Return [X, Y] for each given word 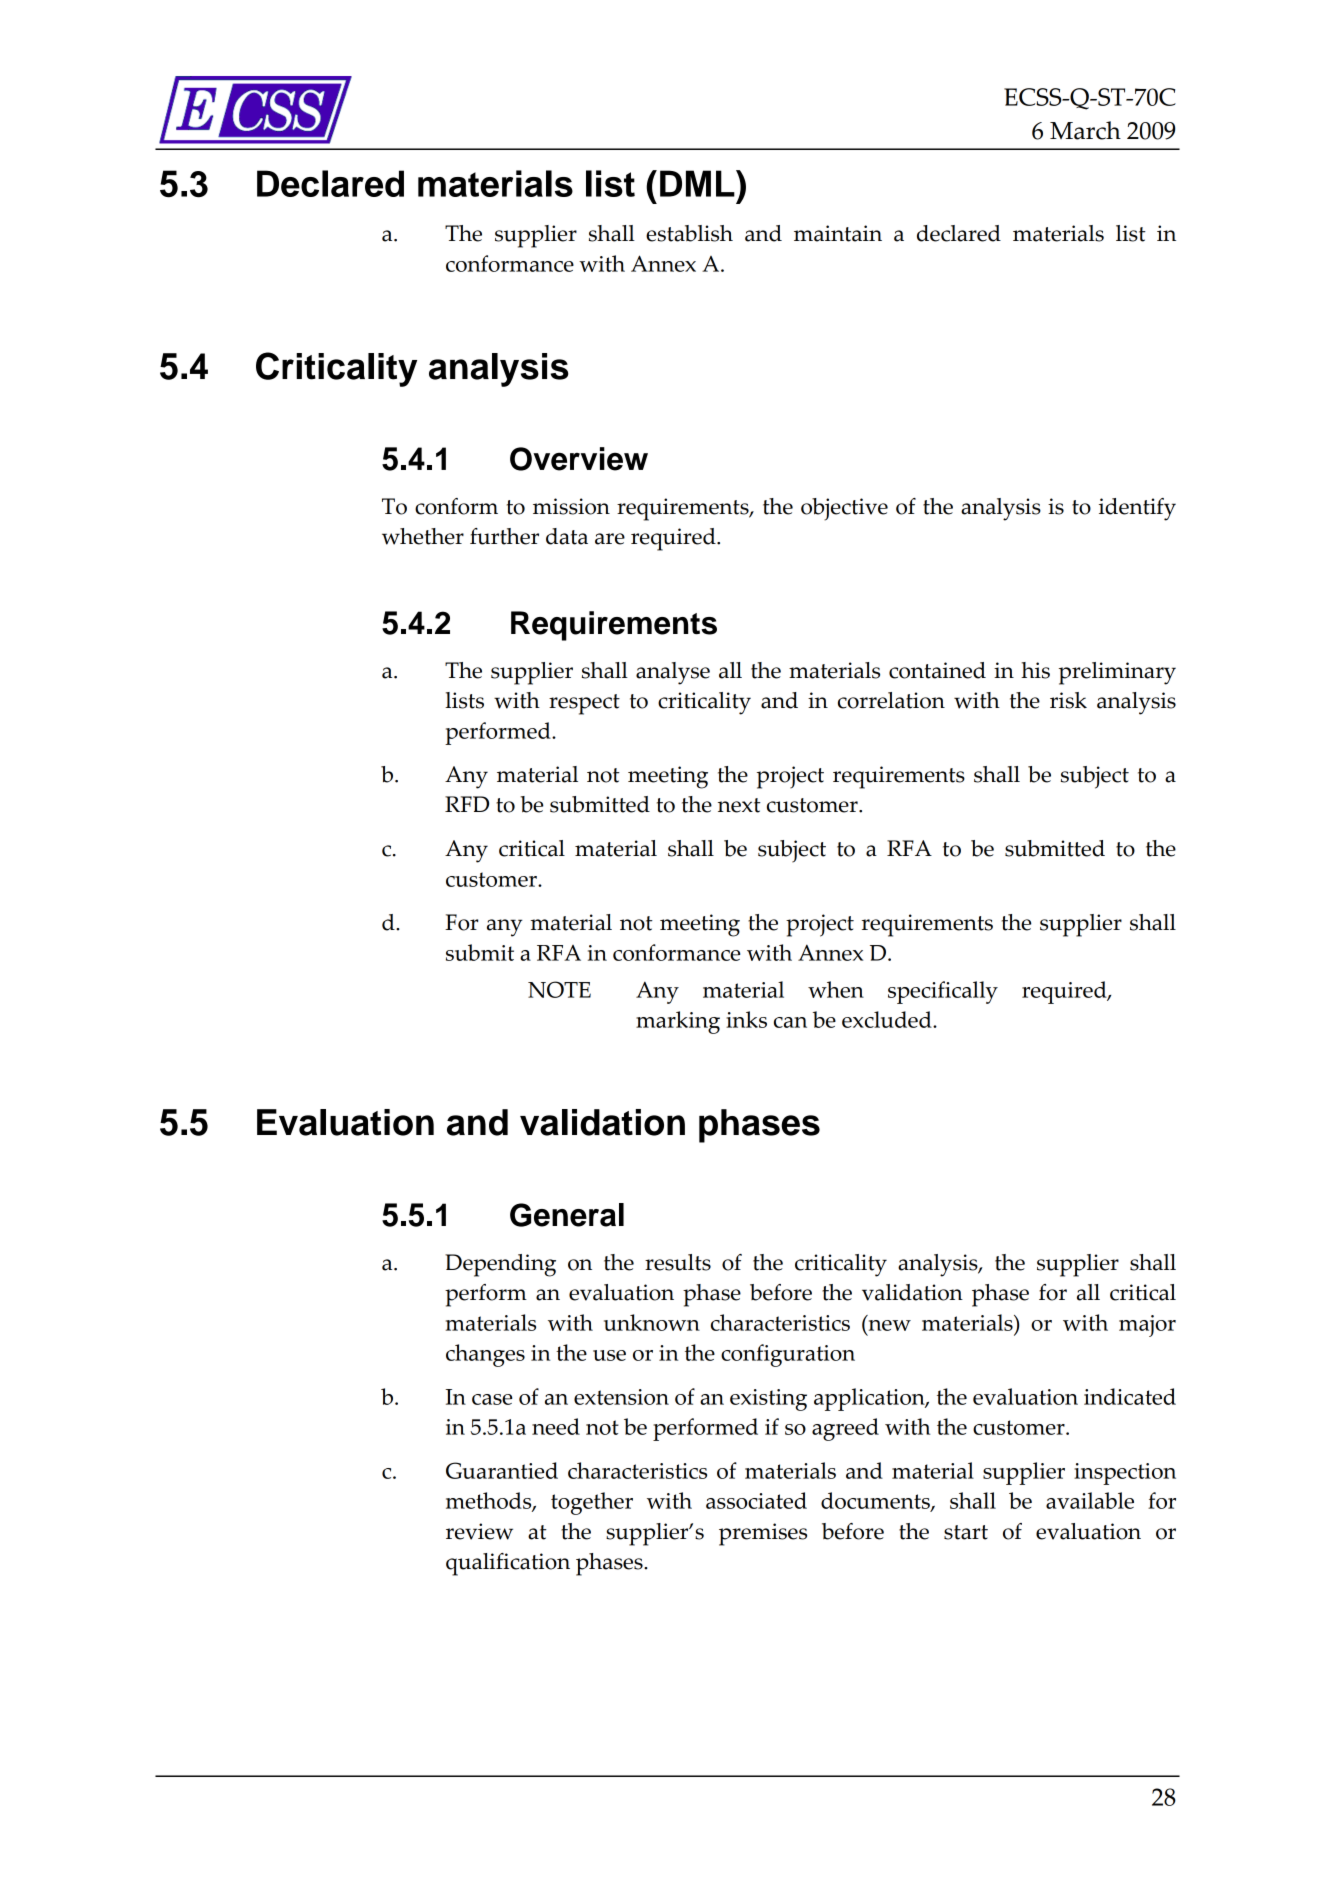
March [1085, 130]
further [504, 536]
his [1035, 670]
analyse [673, 673]
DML [698, 183]
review [479, 1531]
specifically [943, 992]
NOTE [559, 989]
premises [763, 1534]
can [790, 1022]
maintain [838, 233]
